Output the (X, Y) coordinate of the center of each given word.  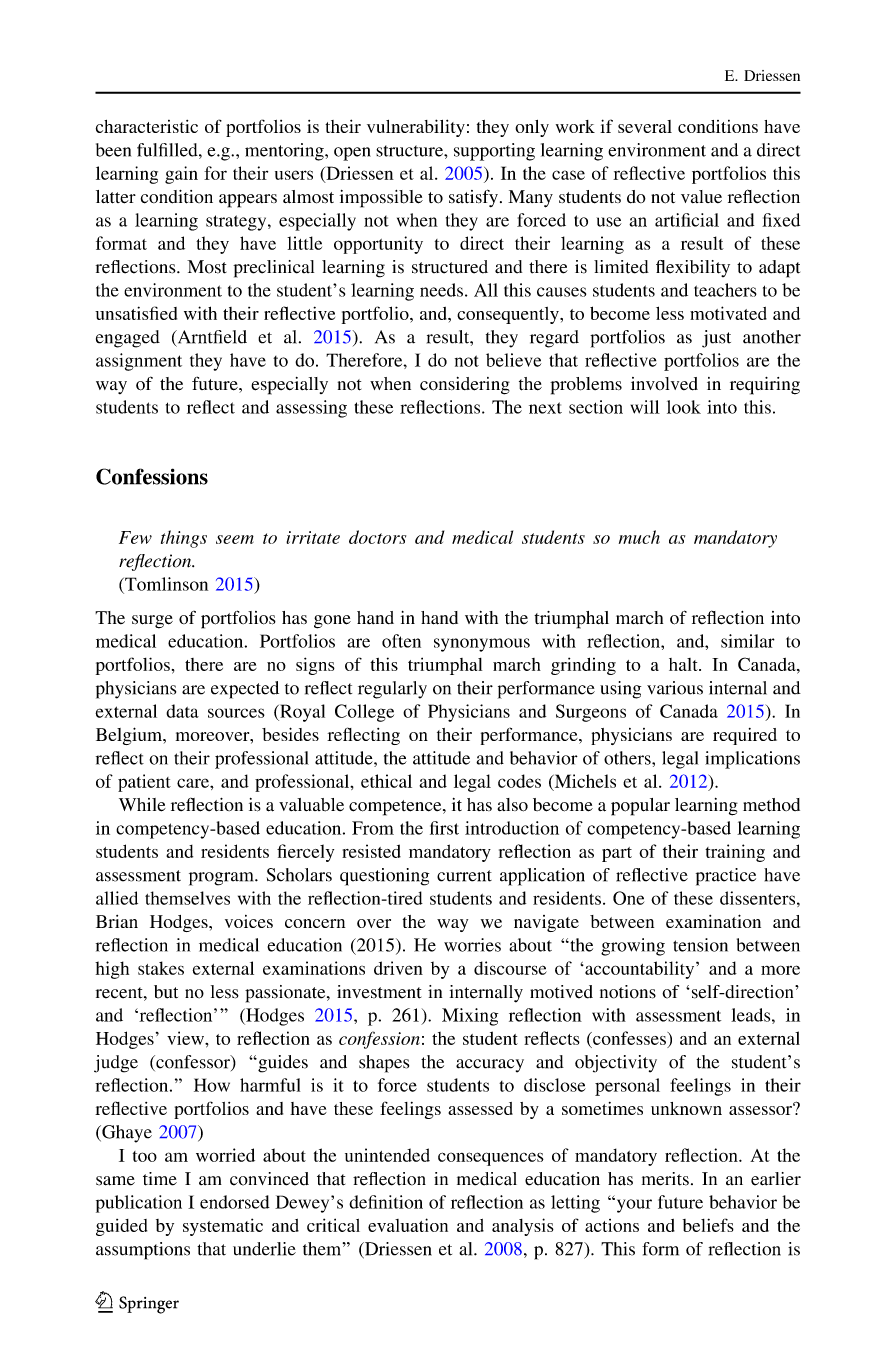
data (182, 711)
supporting (494, 152)
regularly (392, 690)
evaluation (408, 1225)
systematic (223, 1227)
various (675, 688)
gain (181, 175)
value (701, 196)
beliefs (708, 1225)
